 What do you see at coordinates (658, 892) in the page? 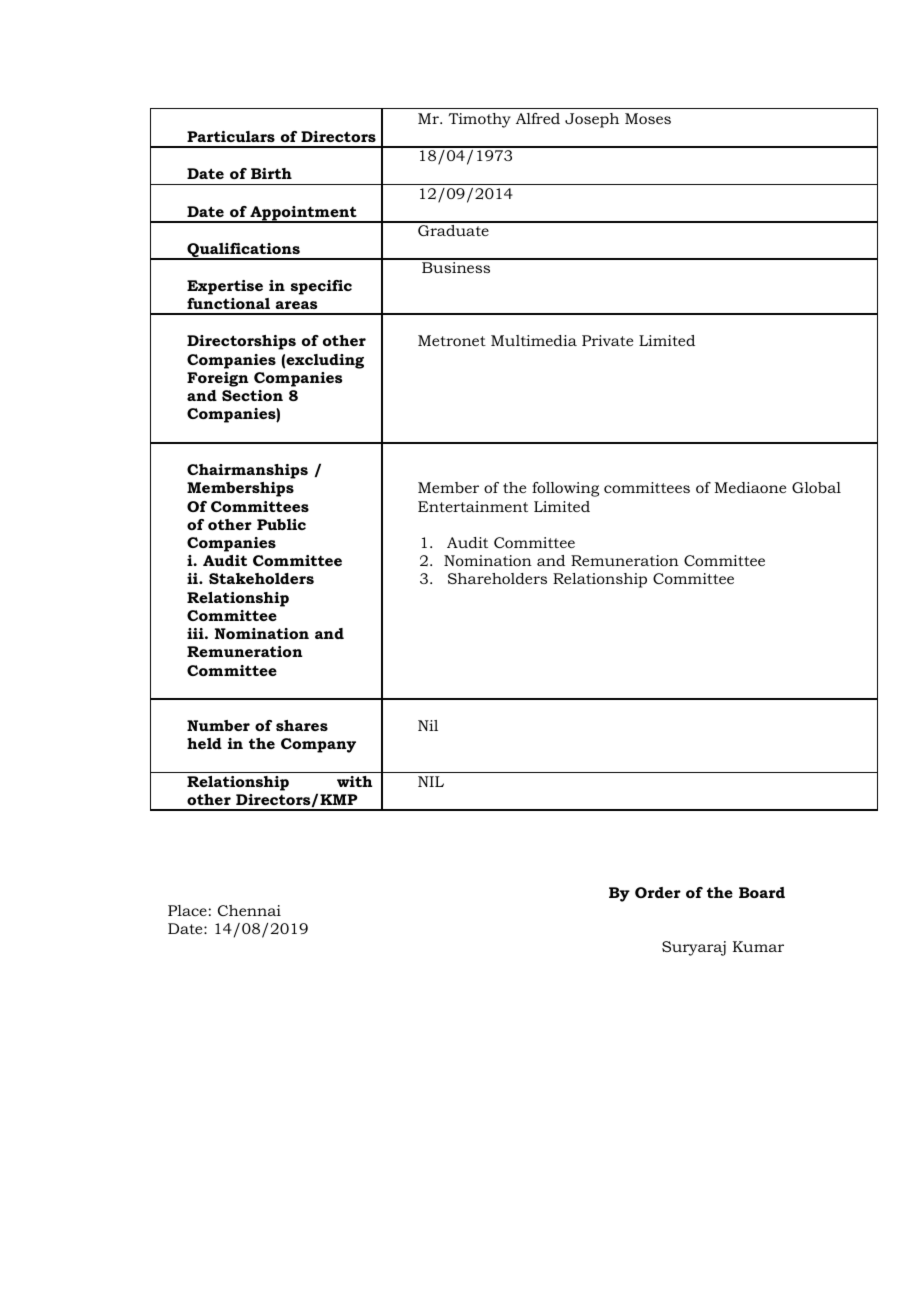
I see `Order` at bounding box center [658, 892].
